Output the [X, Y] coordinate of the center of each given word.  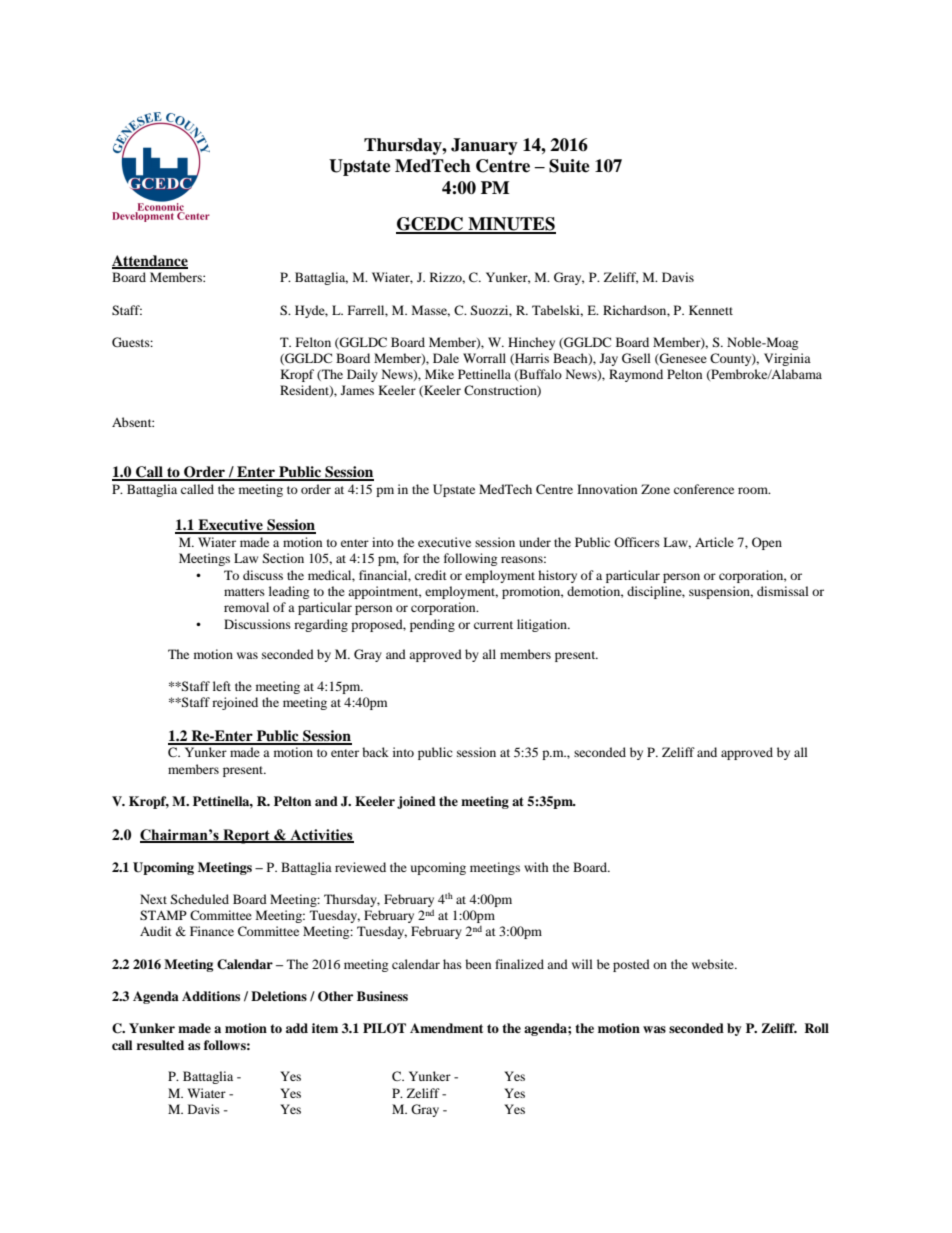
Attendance [150, 262]
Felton [313, 342]
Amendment [446, 1028]
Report [246, 836]
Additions [211, 996]
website [714, 964]
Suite [569, 166]
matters [244, 592]
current [493, 625]
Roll [816, 1028]
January [484, 146]
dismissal [783, 591]
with [536, 867]
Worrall [484, 358]
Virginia [787, 359]
